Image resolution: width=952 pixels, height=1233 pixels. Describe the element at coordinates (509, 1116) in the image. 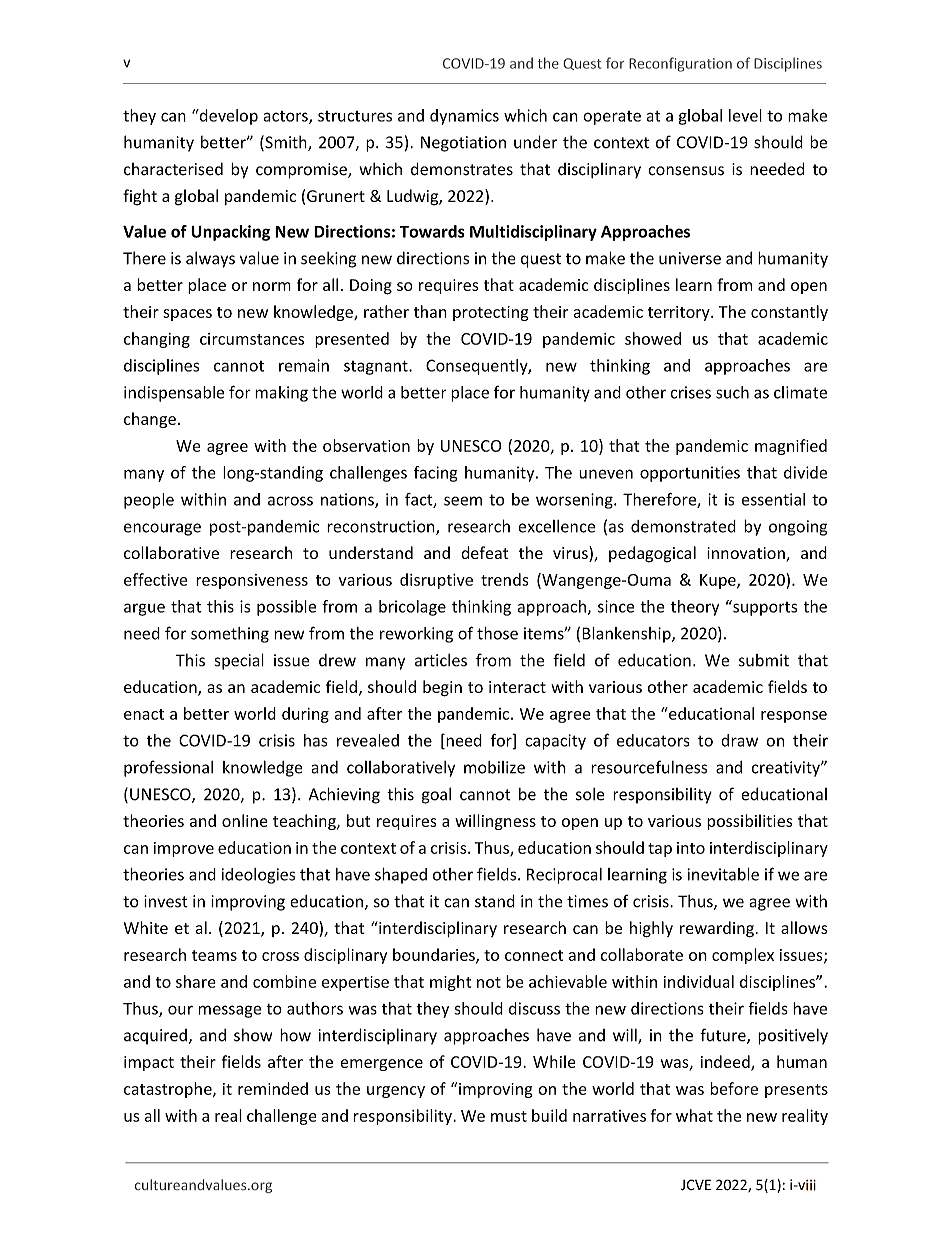

I see `must` at that location.
